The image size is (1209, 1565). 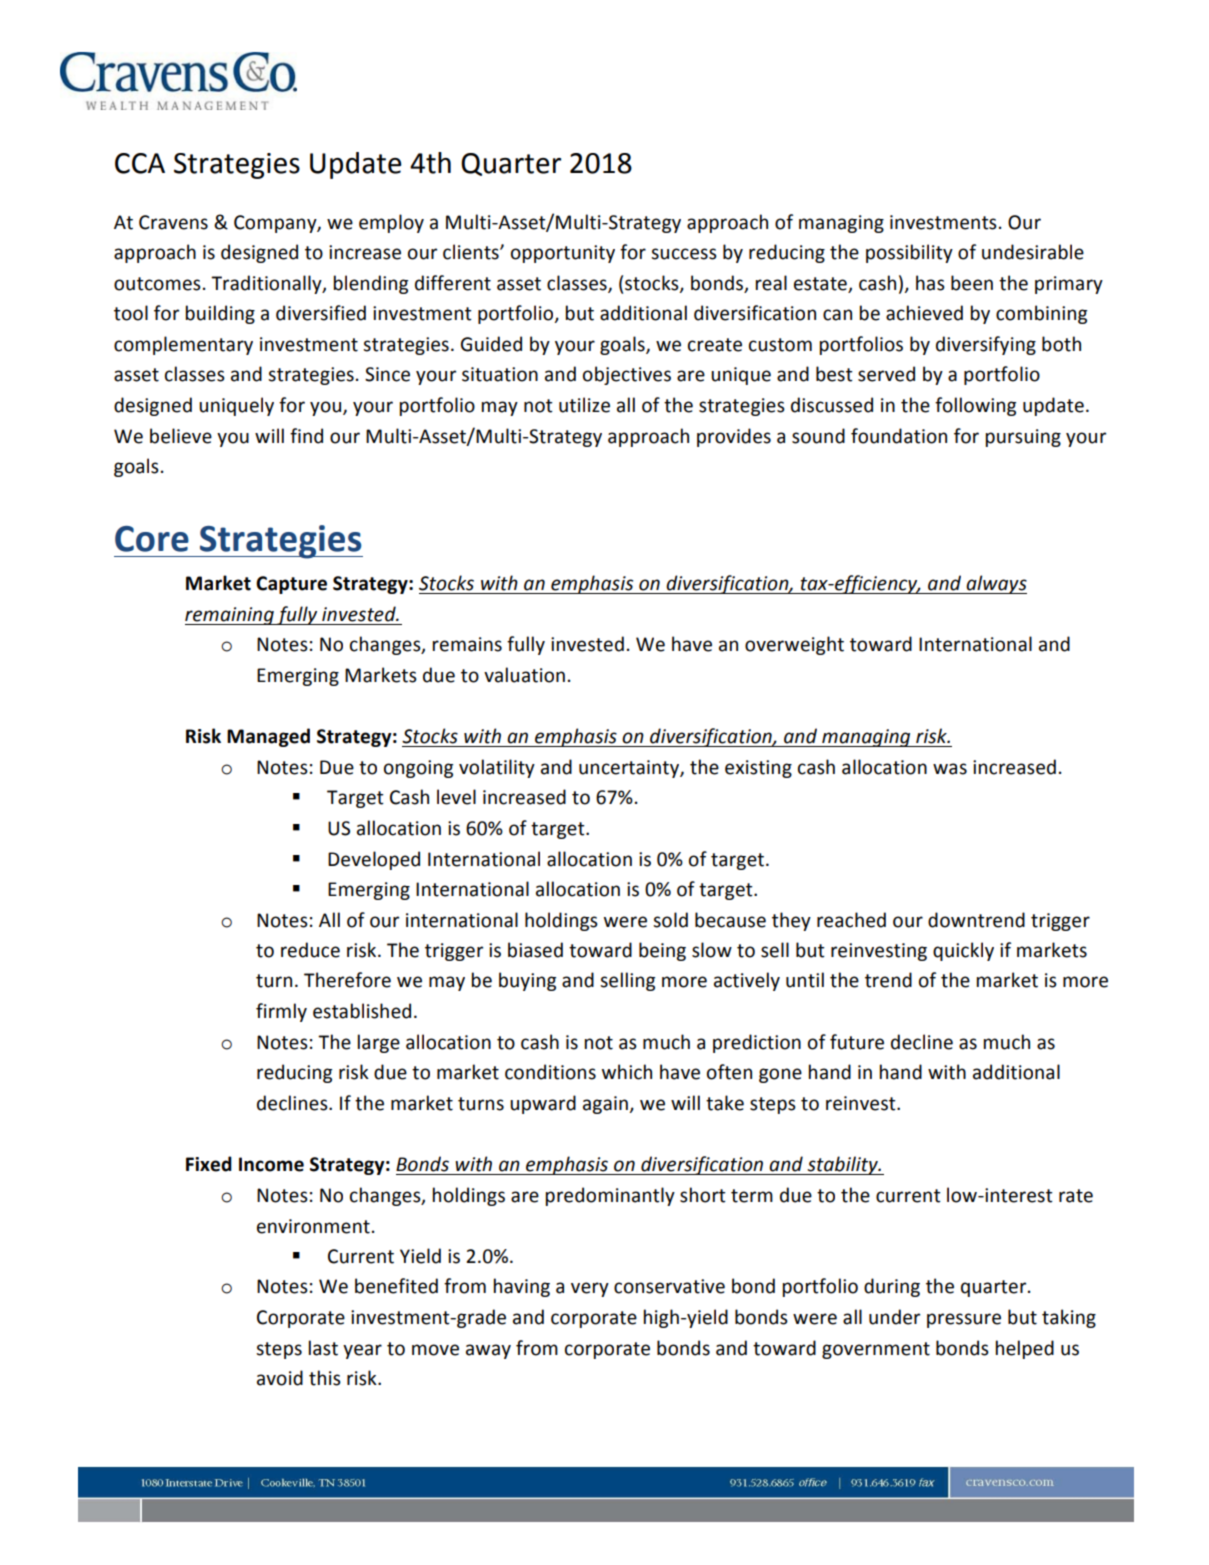 What do you see at coordinates (181, 436) in the image?
I see `believe` at bounding box center [181, 436].
